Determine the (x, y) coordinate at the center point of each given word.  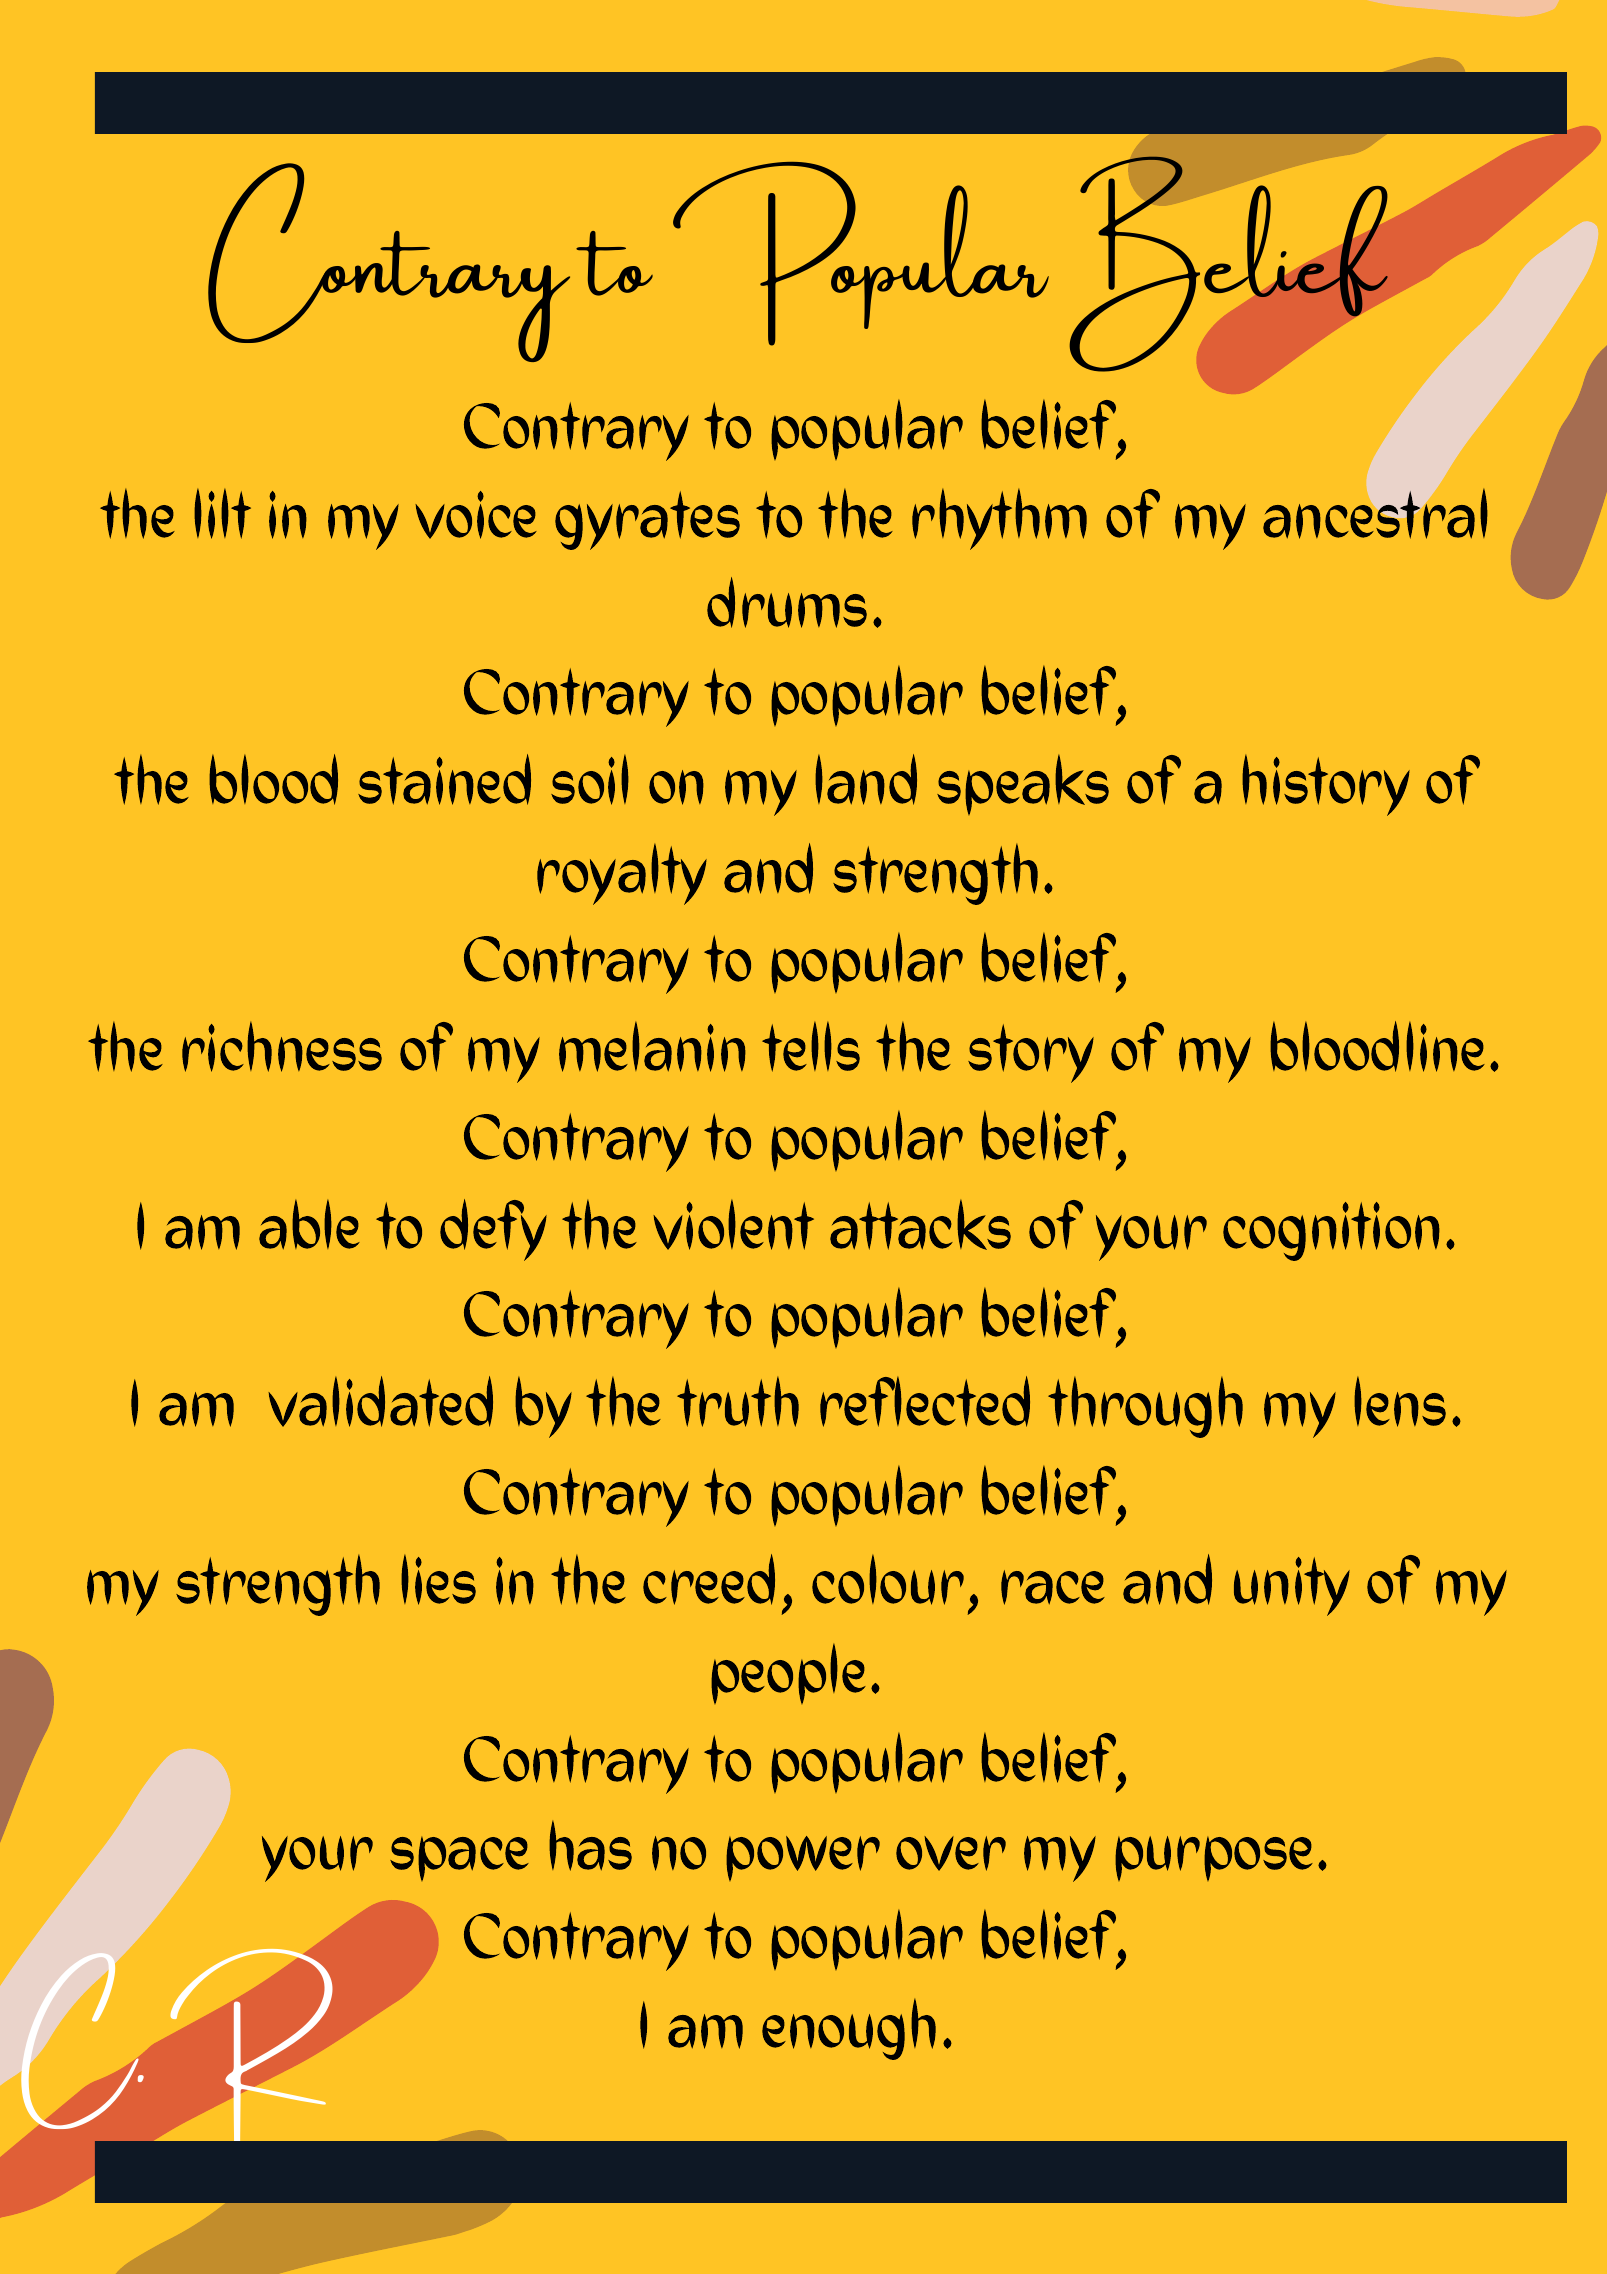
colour (888, 1580)
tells (811, 1047)
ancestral (1375, 512)
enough (849, 2029)
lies (438, 1580)
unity (1292, 1586)
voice (476, 515)
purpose (1214, 1858)
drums (787, 602)
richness (282, 1047)
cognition (1331, 1231)
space (459, 1859)
